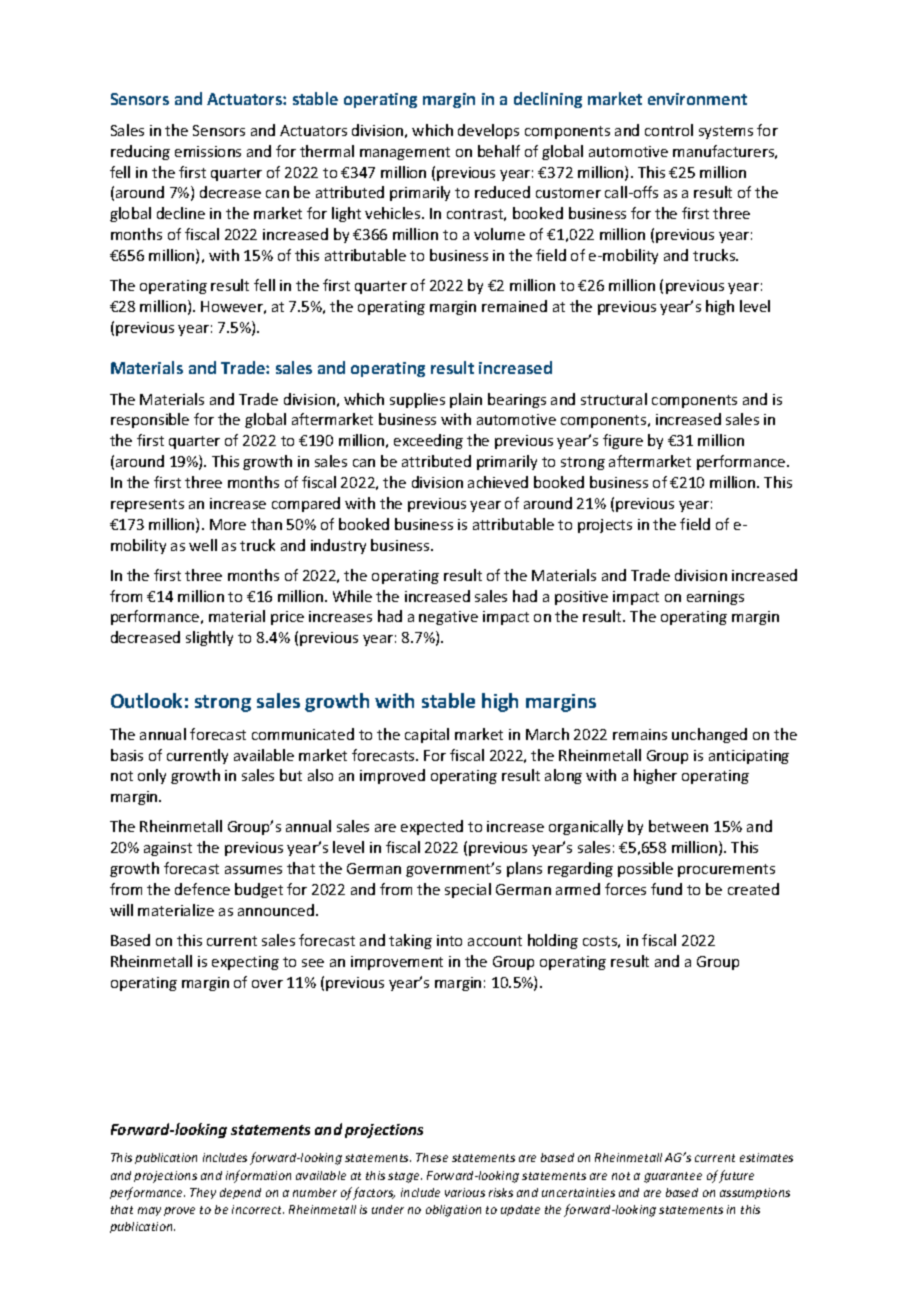 This screenshot has height=1308, width=924. I want to click on emissions, so click(208, 151).
